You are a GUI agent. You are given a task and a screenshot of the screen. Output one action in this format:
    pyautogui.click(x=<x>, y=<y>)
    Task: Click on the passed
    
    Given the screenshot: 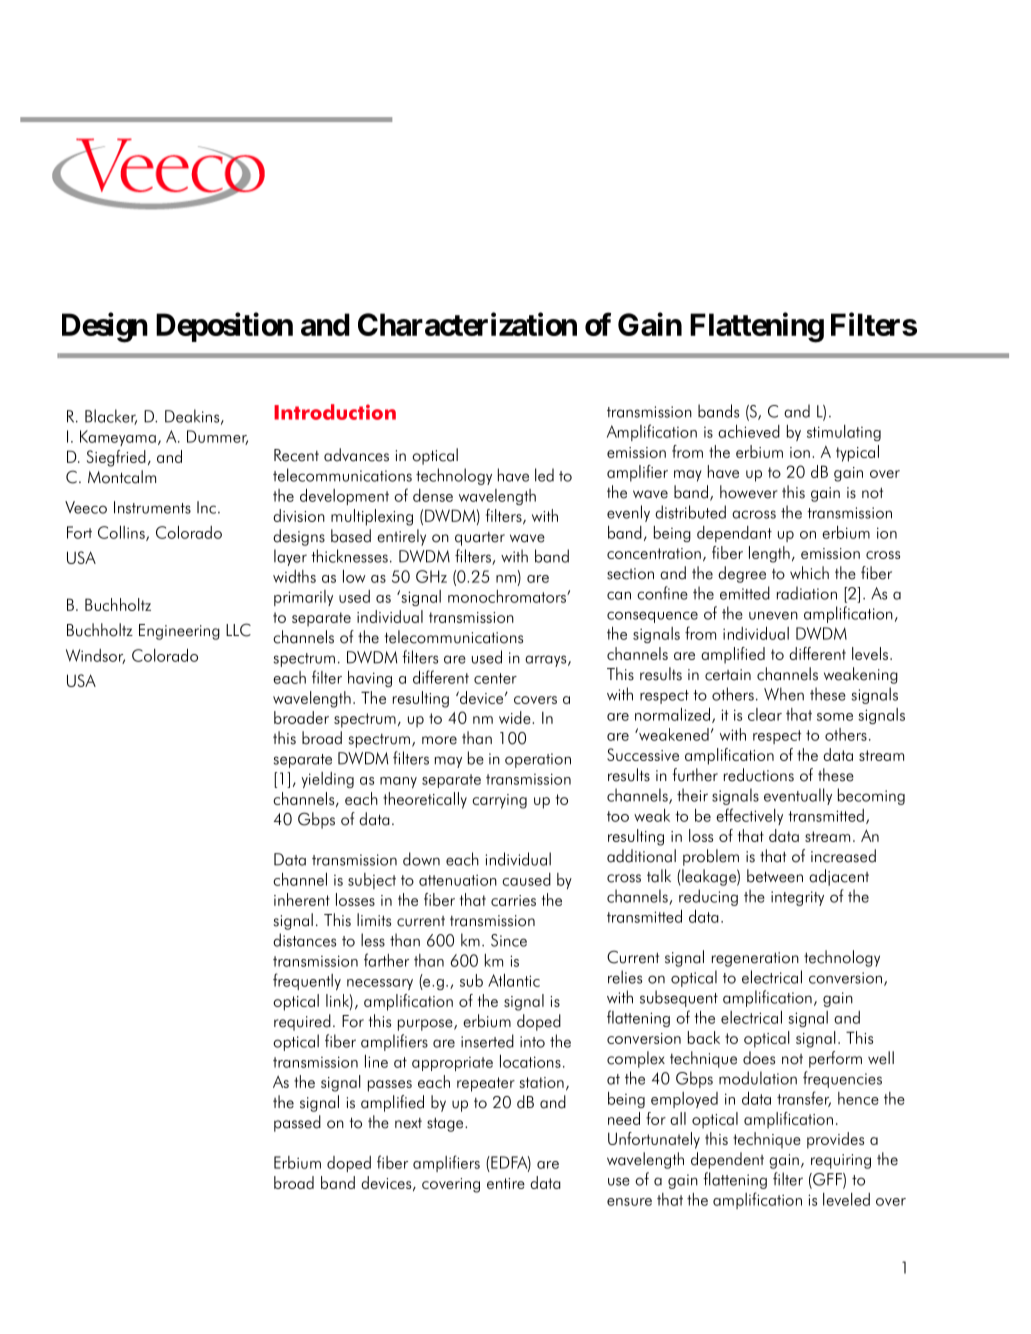 What is the action you would take?
    pyautogui.click(x=297, y=1123)
